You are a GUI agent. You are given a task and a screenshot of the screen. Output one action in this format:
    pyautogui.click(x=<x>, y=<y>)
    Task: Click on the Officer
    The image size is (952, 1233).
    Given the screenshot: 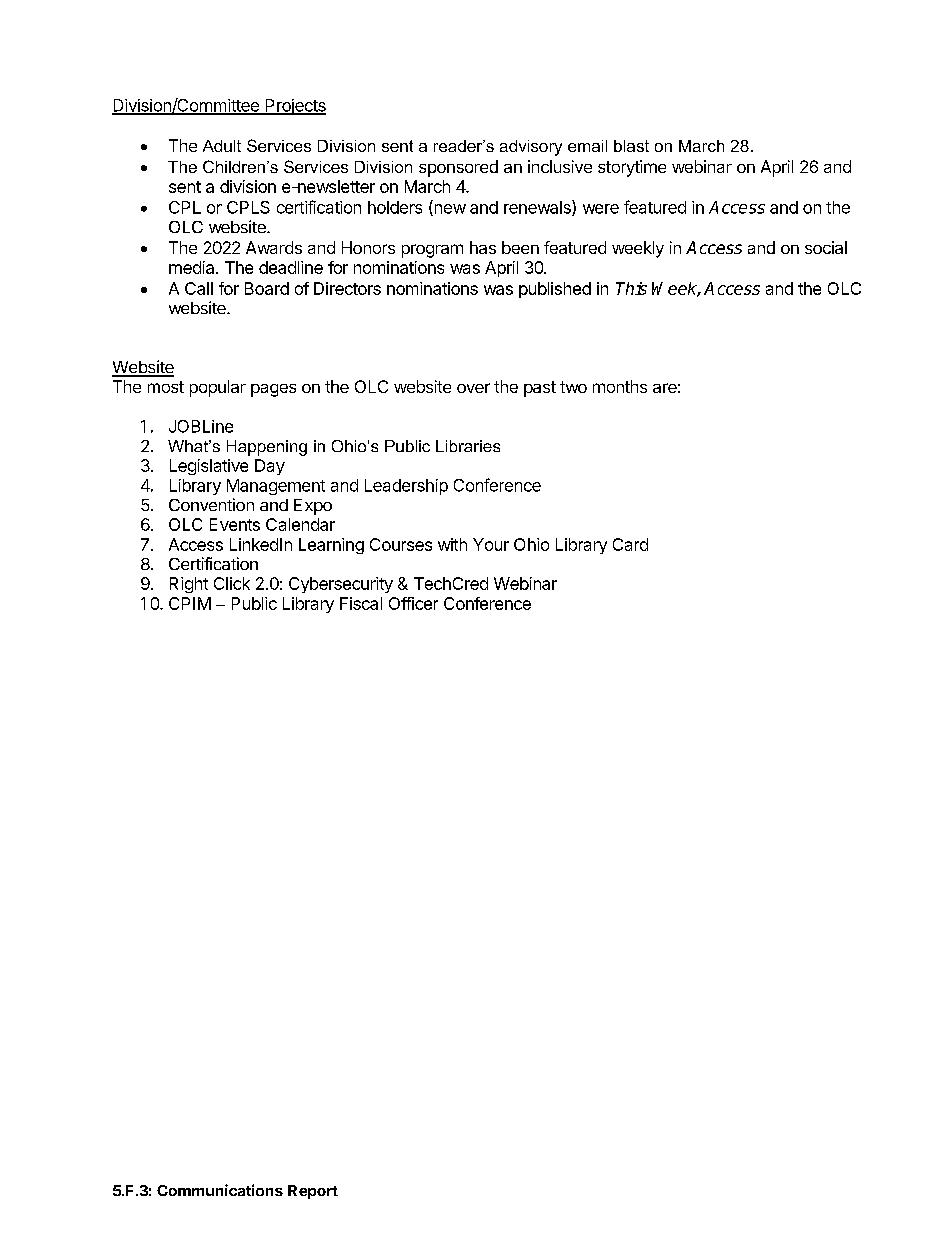 What is the action you would take?
    pyautogui.click(x=413, y=603)
